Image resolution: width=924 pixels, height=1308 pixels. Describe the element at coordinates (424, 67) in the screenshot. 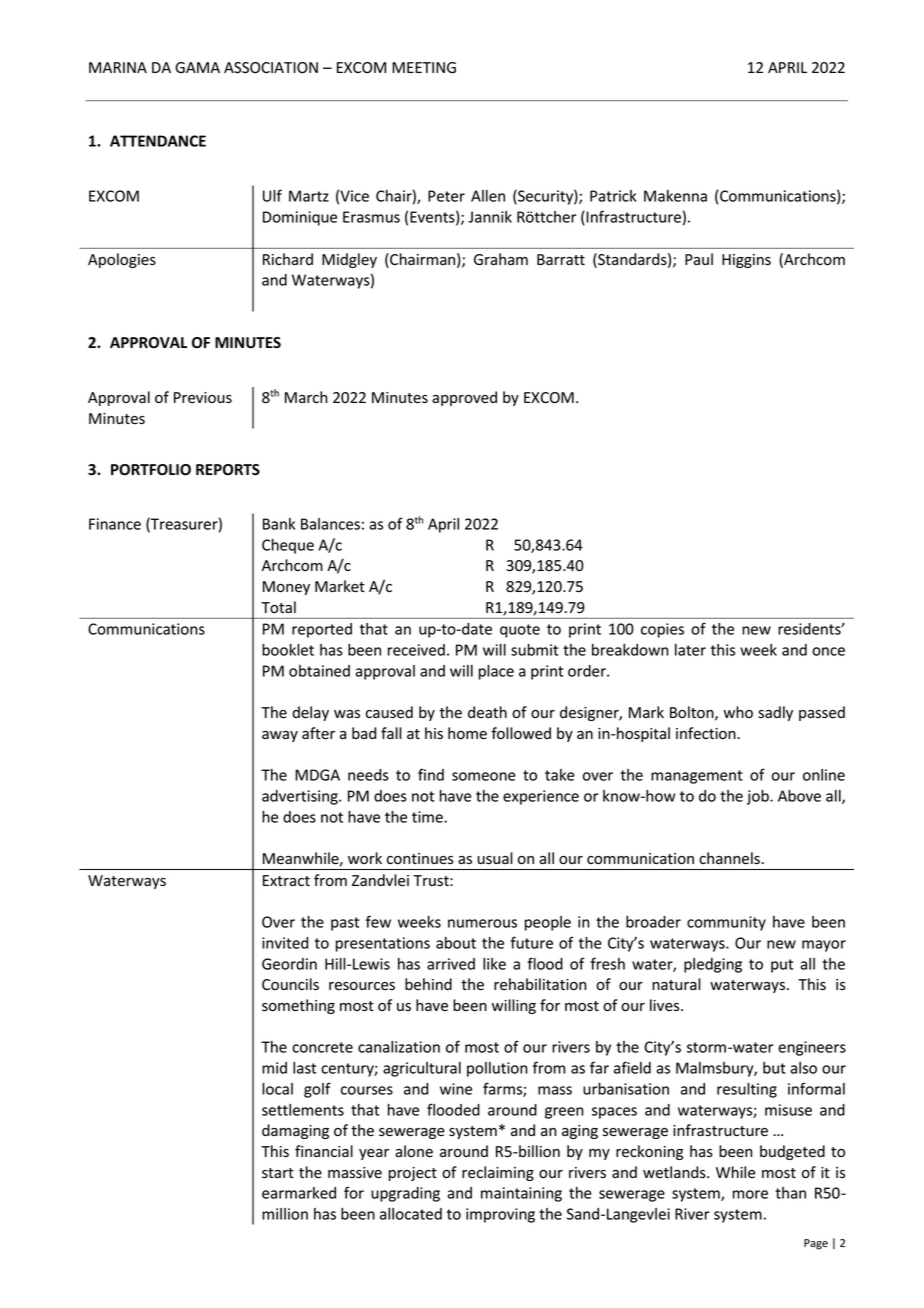

I see `MEETING` at that location.
